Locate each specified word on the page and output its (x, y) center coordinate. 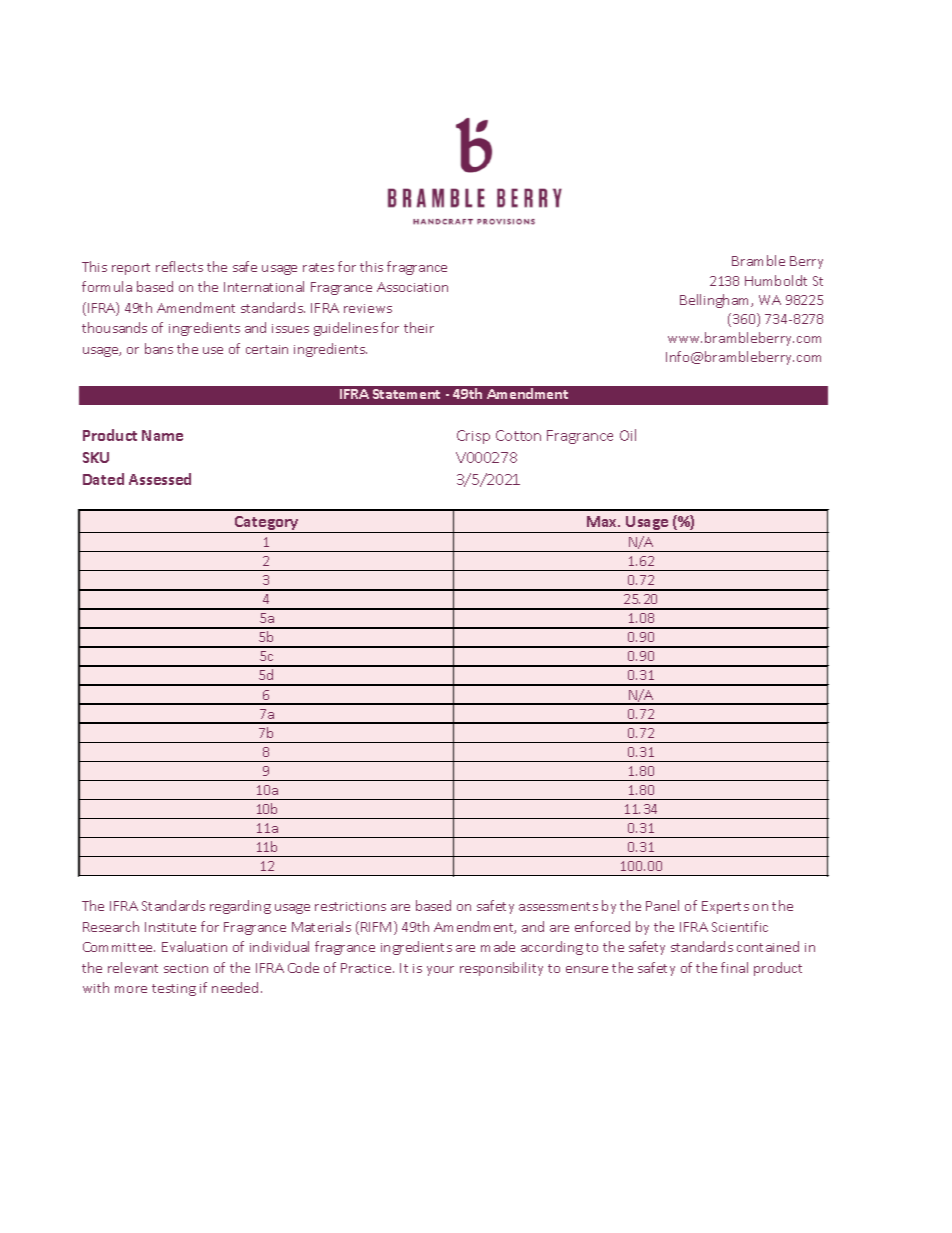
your (440, 971)
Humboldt (776, 280)
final (734, 967)
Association (412, 287)
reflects (179, 266)
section (186, 968)
